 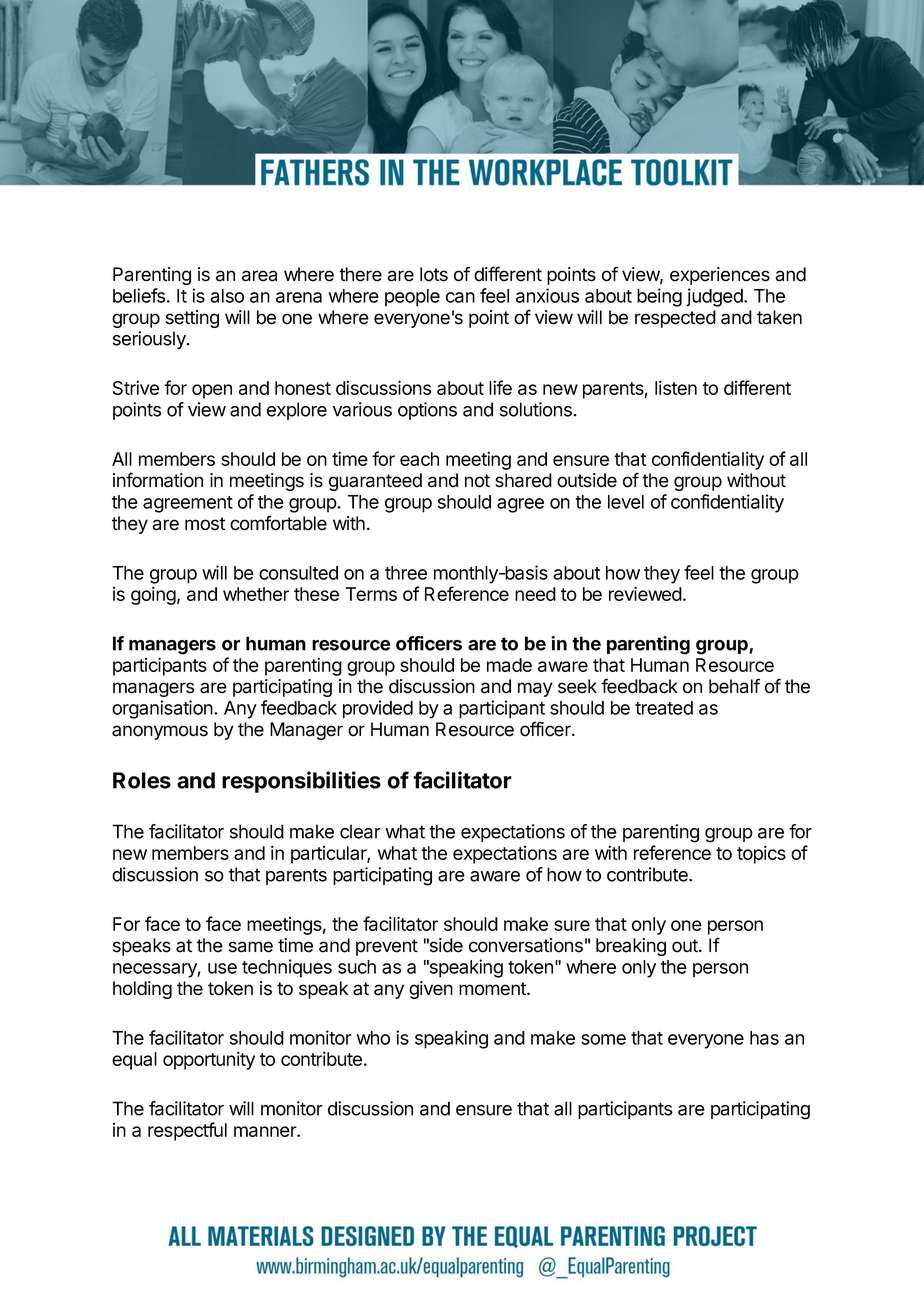 I want to click on has, so click(x=764, y=1038).
